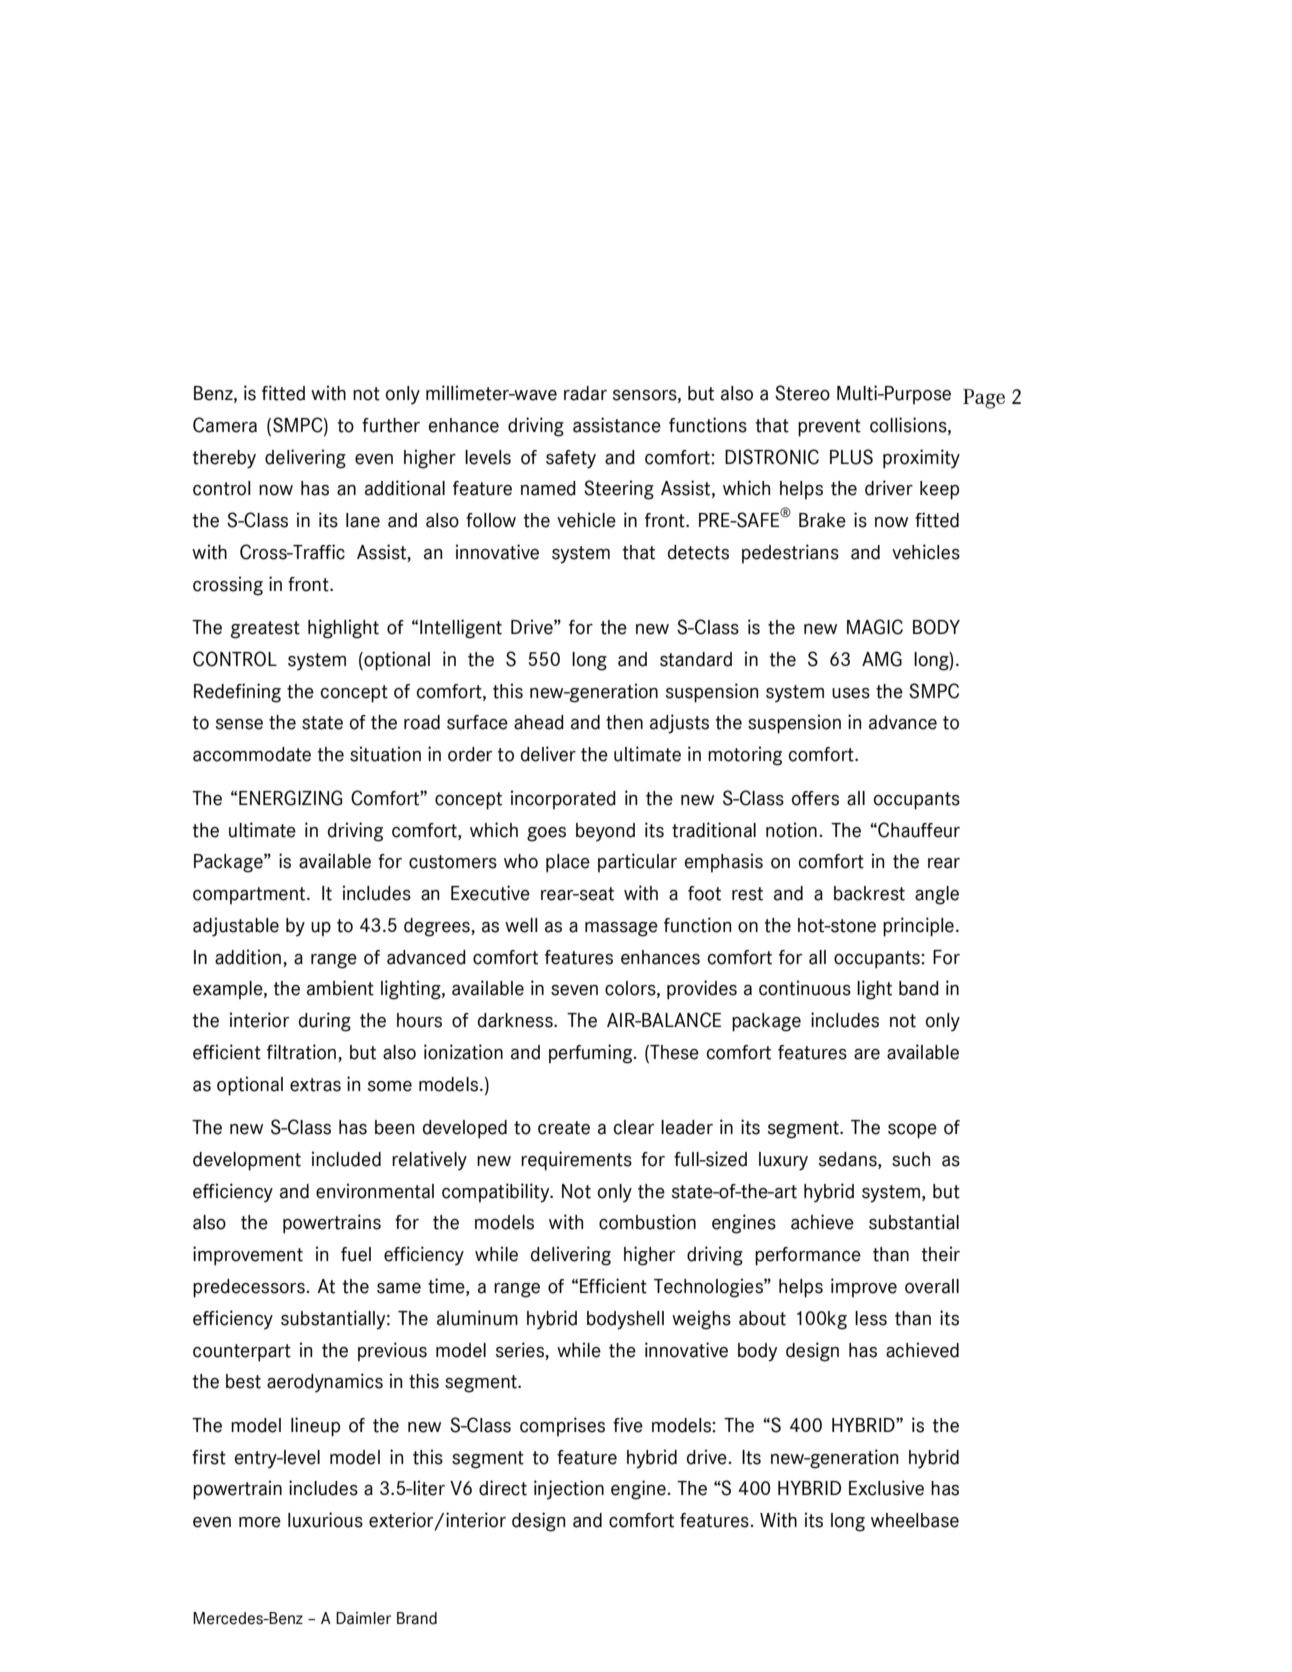 The width and height of the document is (1292, 1672). What do you see at coordinates (585, 393) in the document?
I see `radar` at bounding box center [585, 393].
